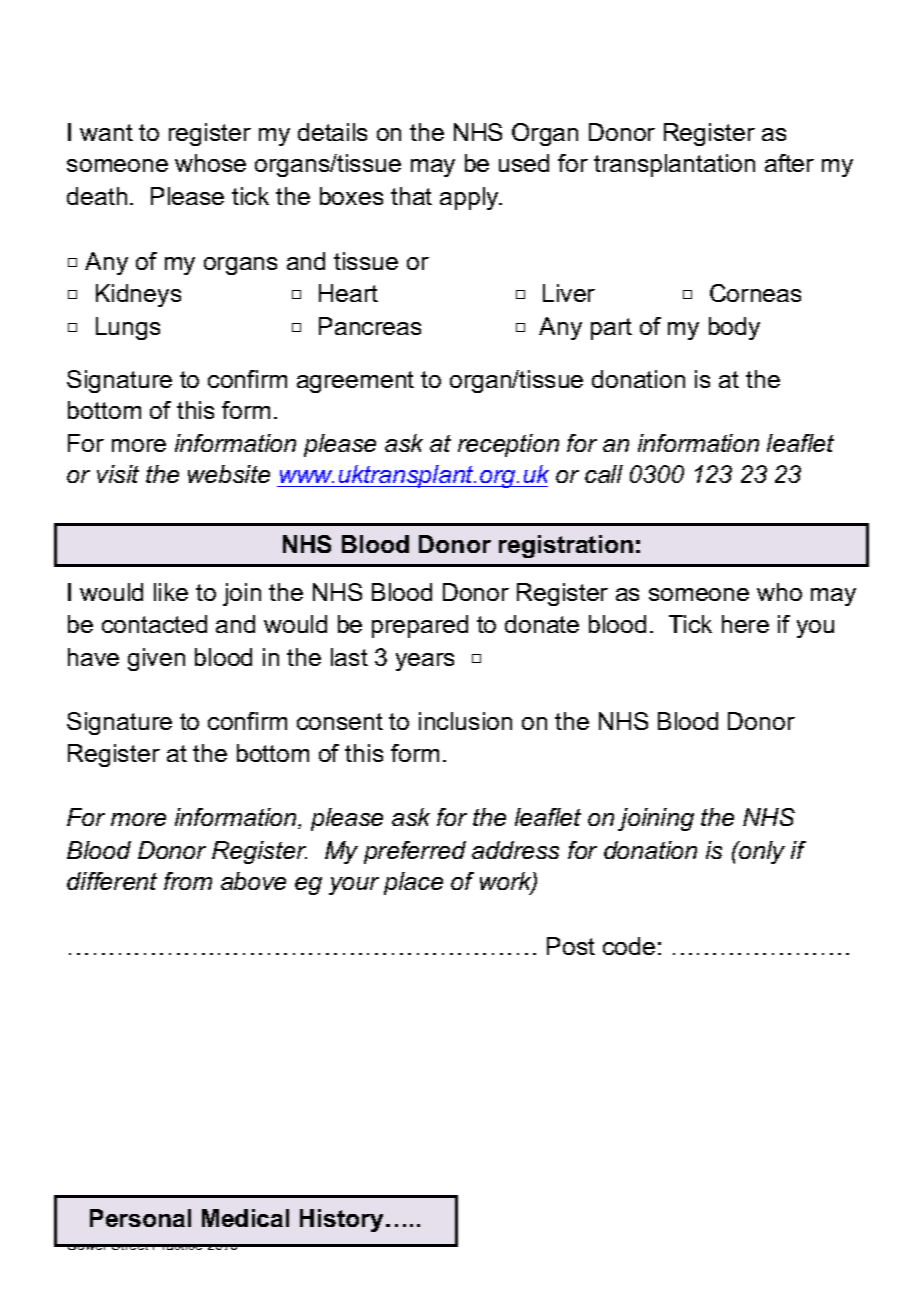  I want to click on here, so click(745, 624).
